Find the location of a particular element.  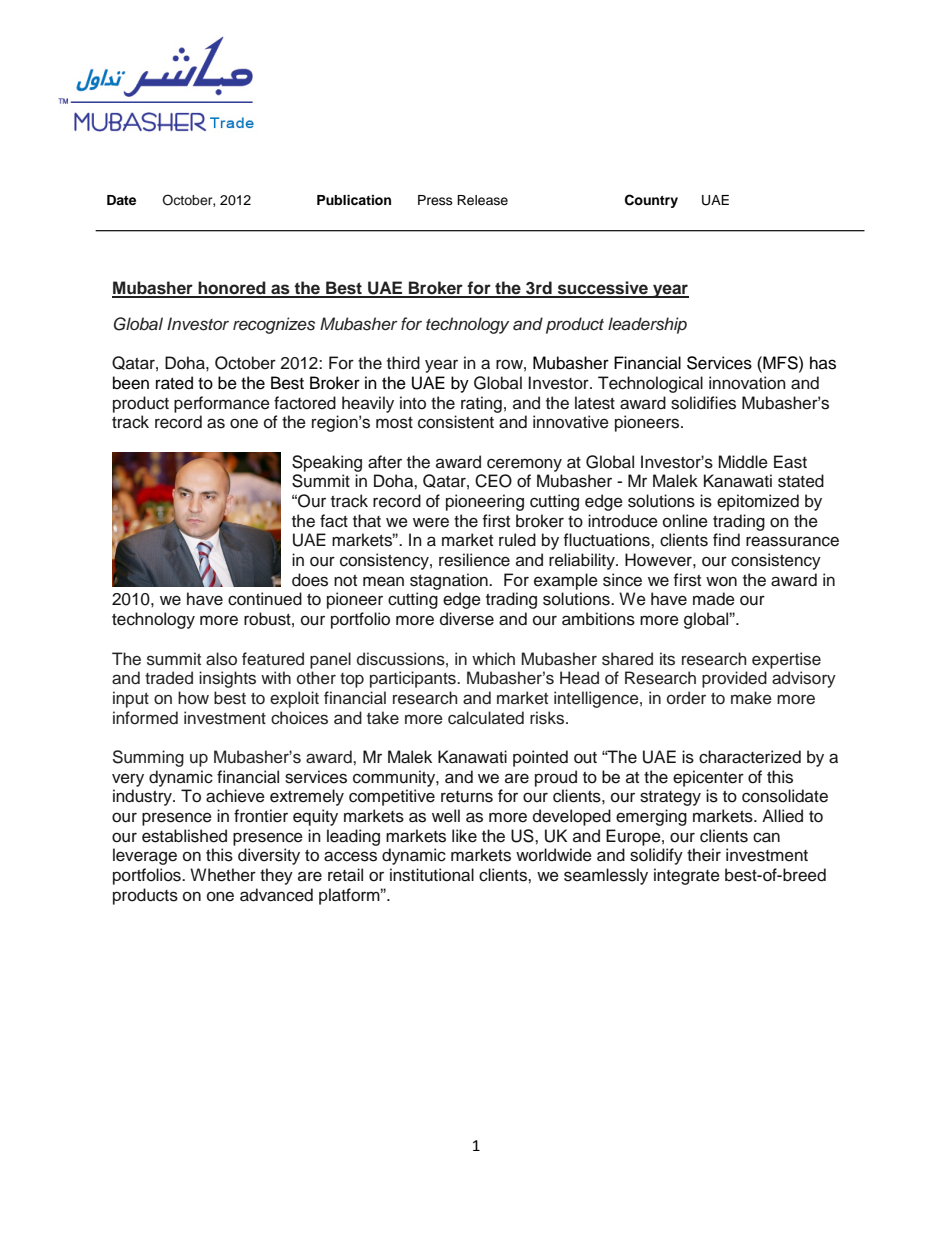

also is located at coordinates (221, 659).
